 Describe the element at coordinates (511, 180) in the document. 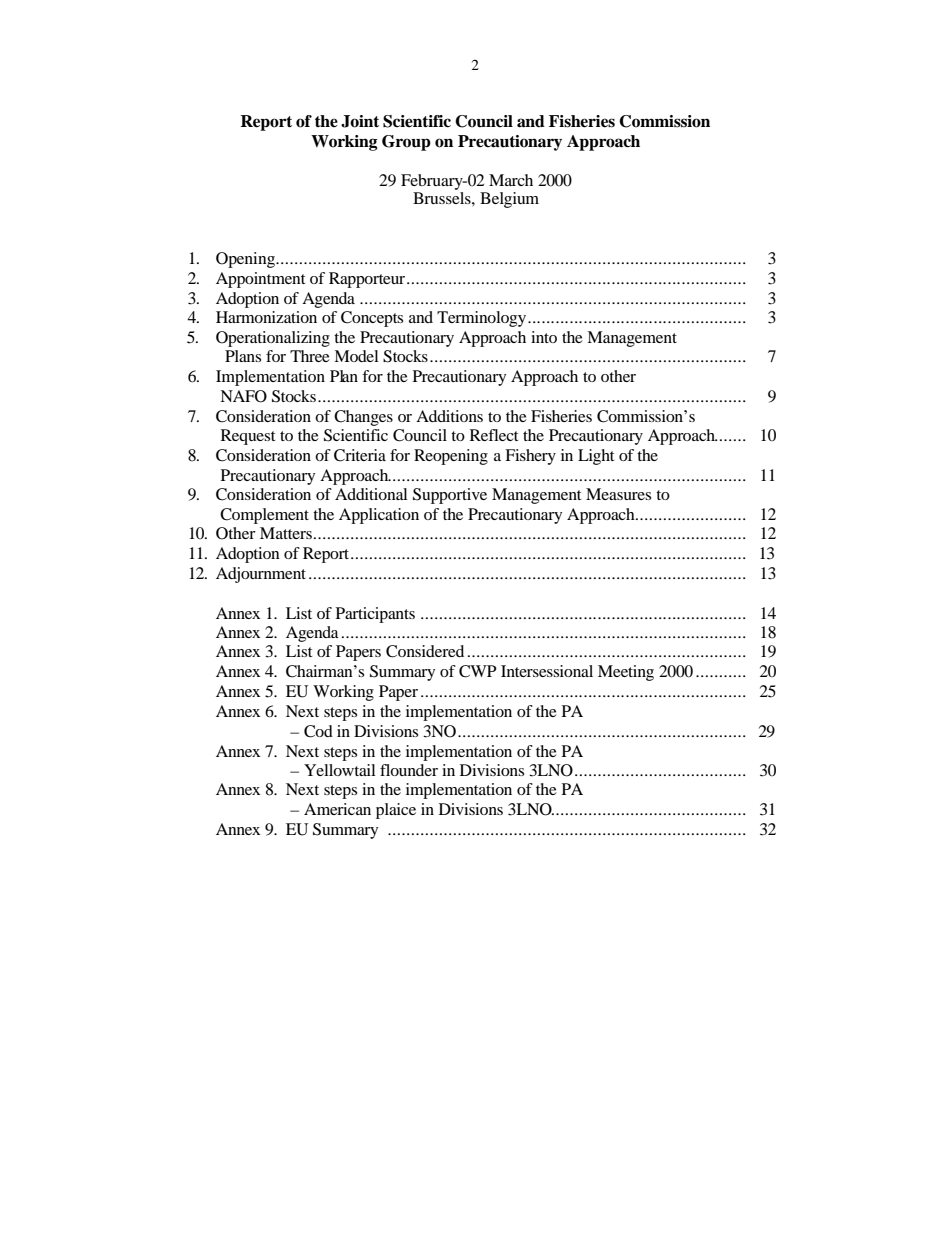

I see `March` at that location.
